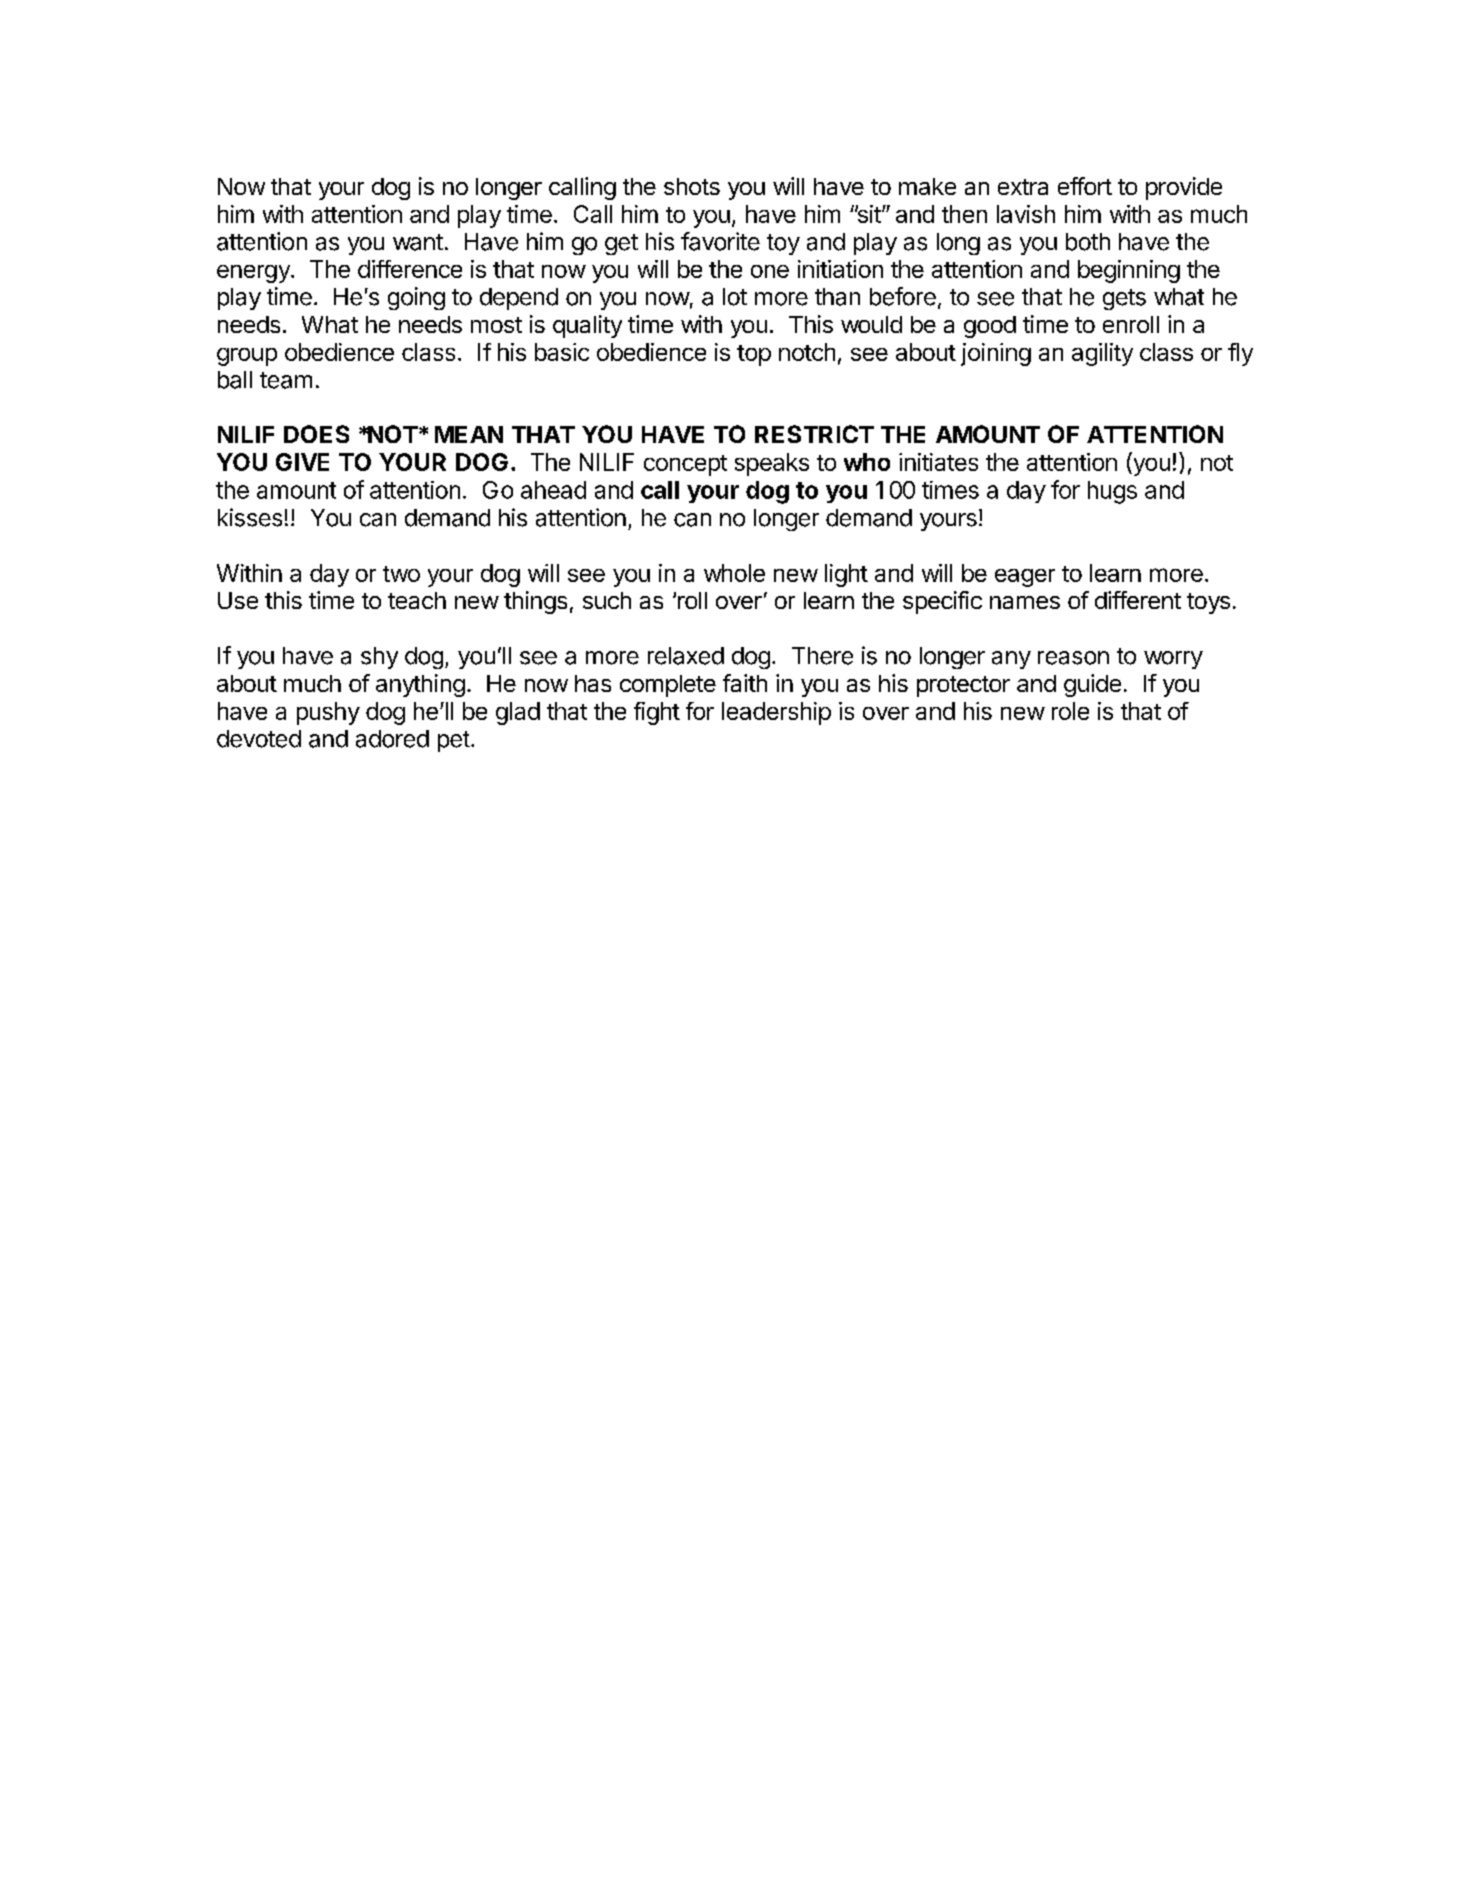 This screenshot has height=1901, width=1469. What do you see at coordinates (328, 713) in the screenshot?
I see `pushy` at bounding box center [328, 713].
